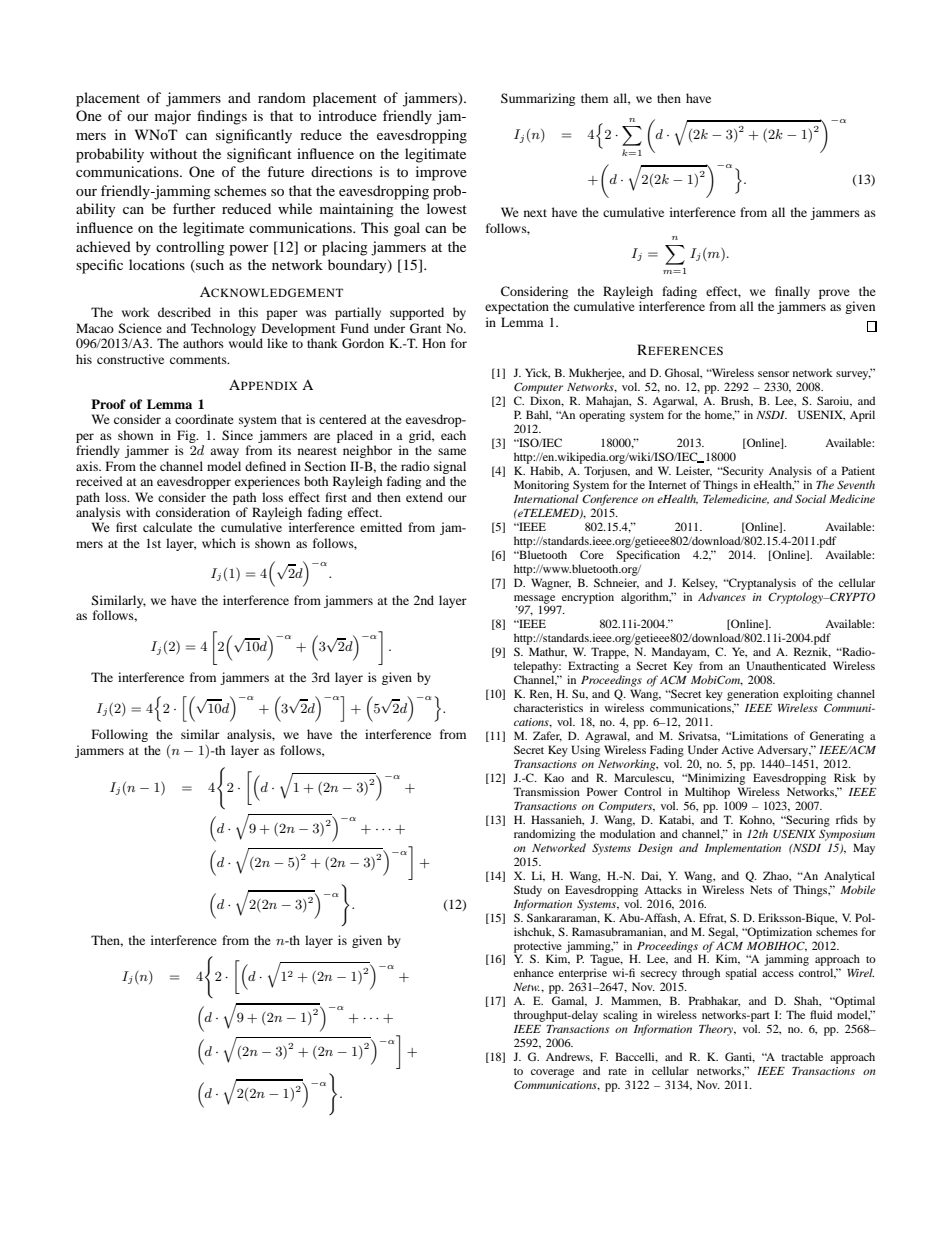 The width and height of the screenshot is (952, 1233). What do you see at coordinates (173, 117) in the screenshot?
I see `major` at bounding box center [173, 117].
